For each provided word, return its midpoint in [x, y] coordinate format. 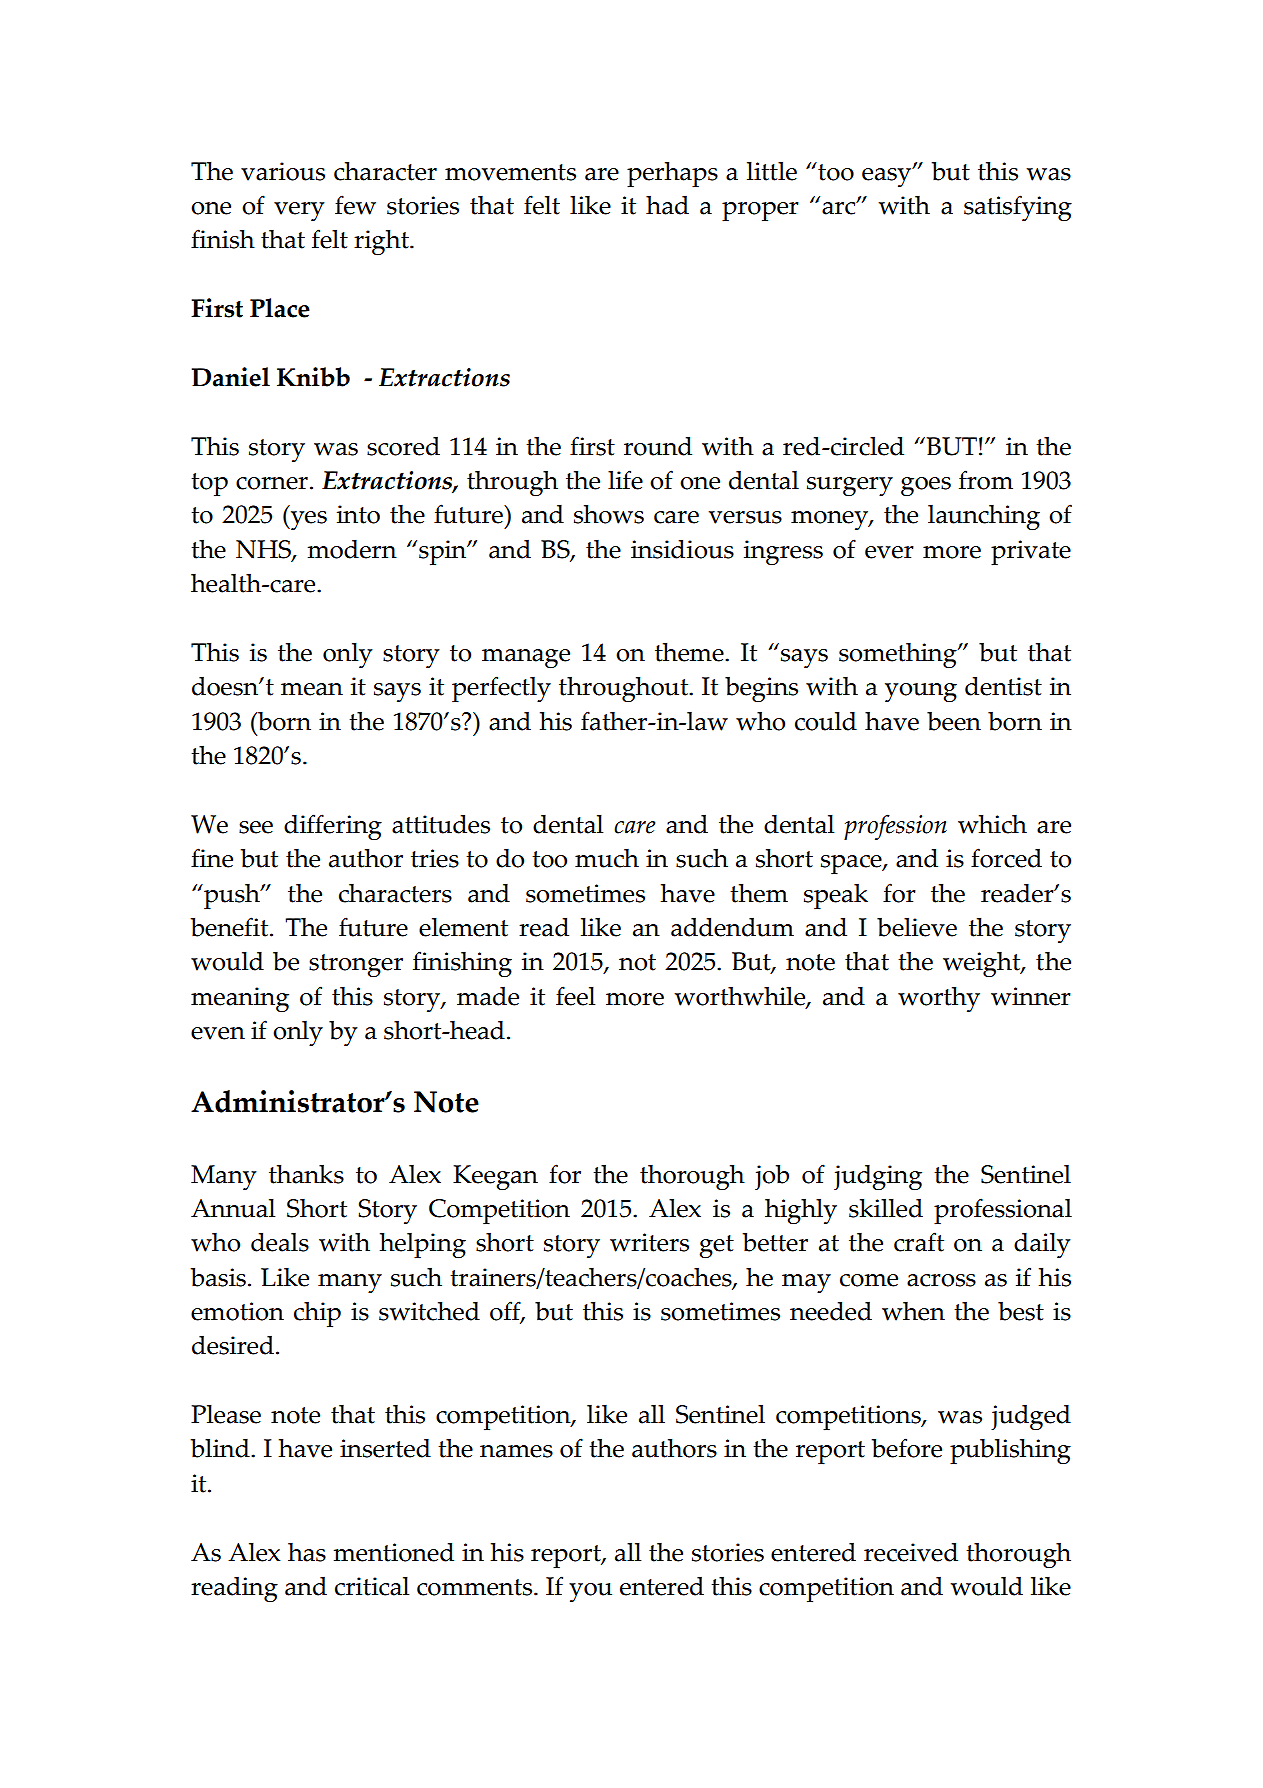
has [307, 1552]
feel [575, 996]
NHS [264, 550]
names [516, 1451]
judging [878, 1177]
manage [526, 658]
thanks [306, 1174]
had [667, 205]
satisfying [1018, 208]
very [299, 211]
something [899, 655]
